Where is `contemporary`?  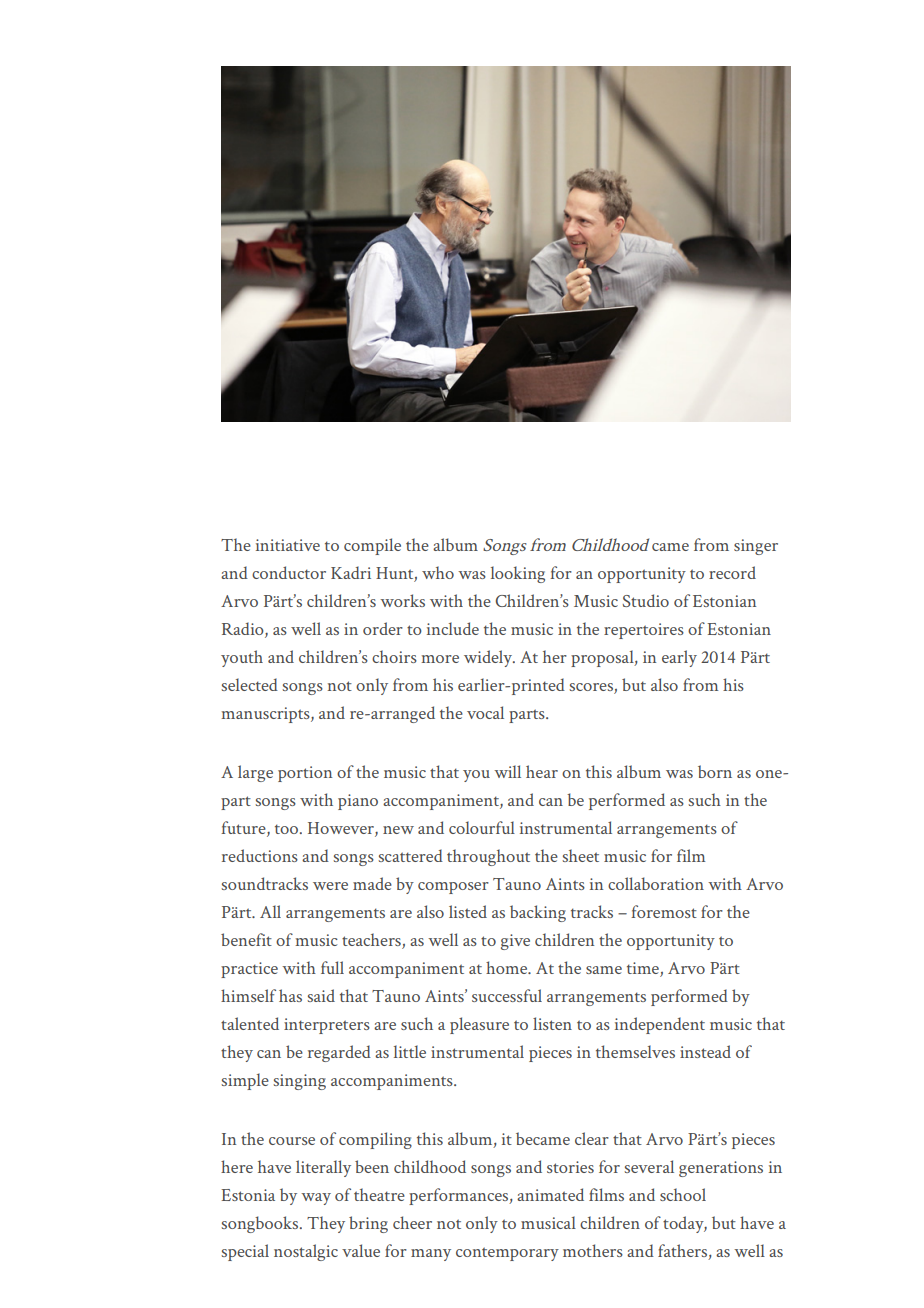
contemporary is located at coordinates (507, 1254).
